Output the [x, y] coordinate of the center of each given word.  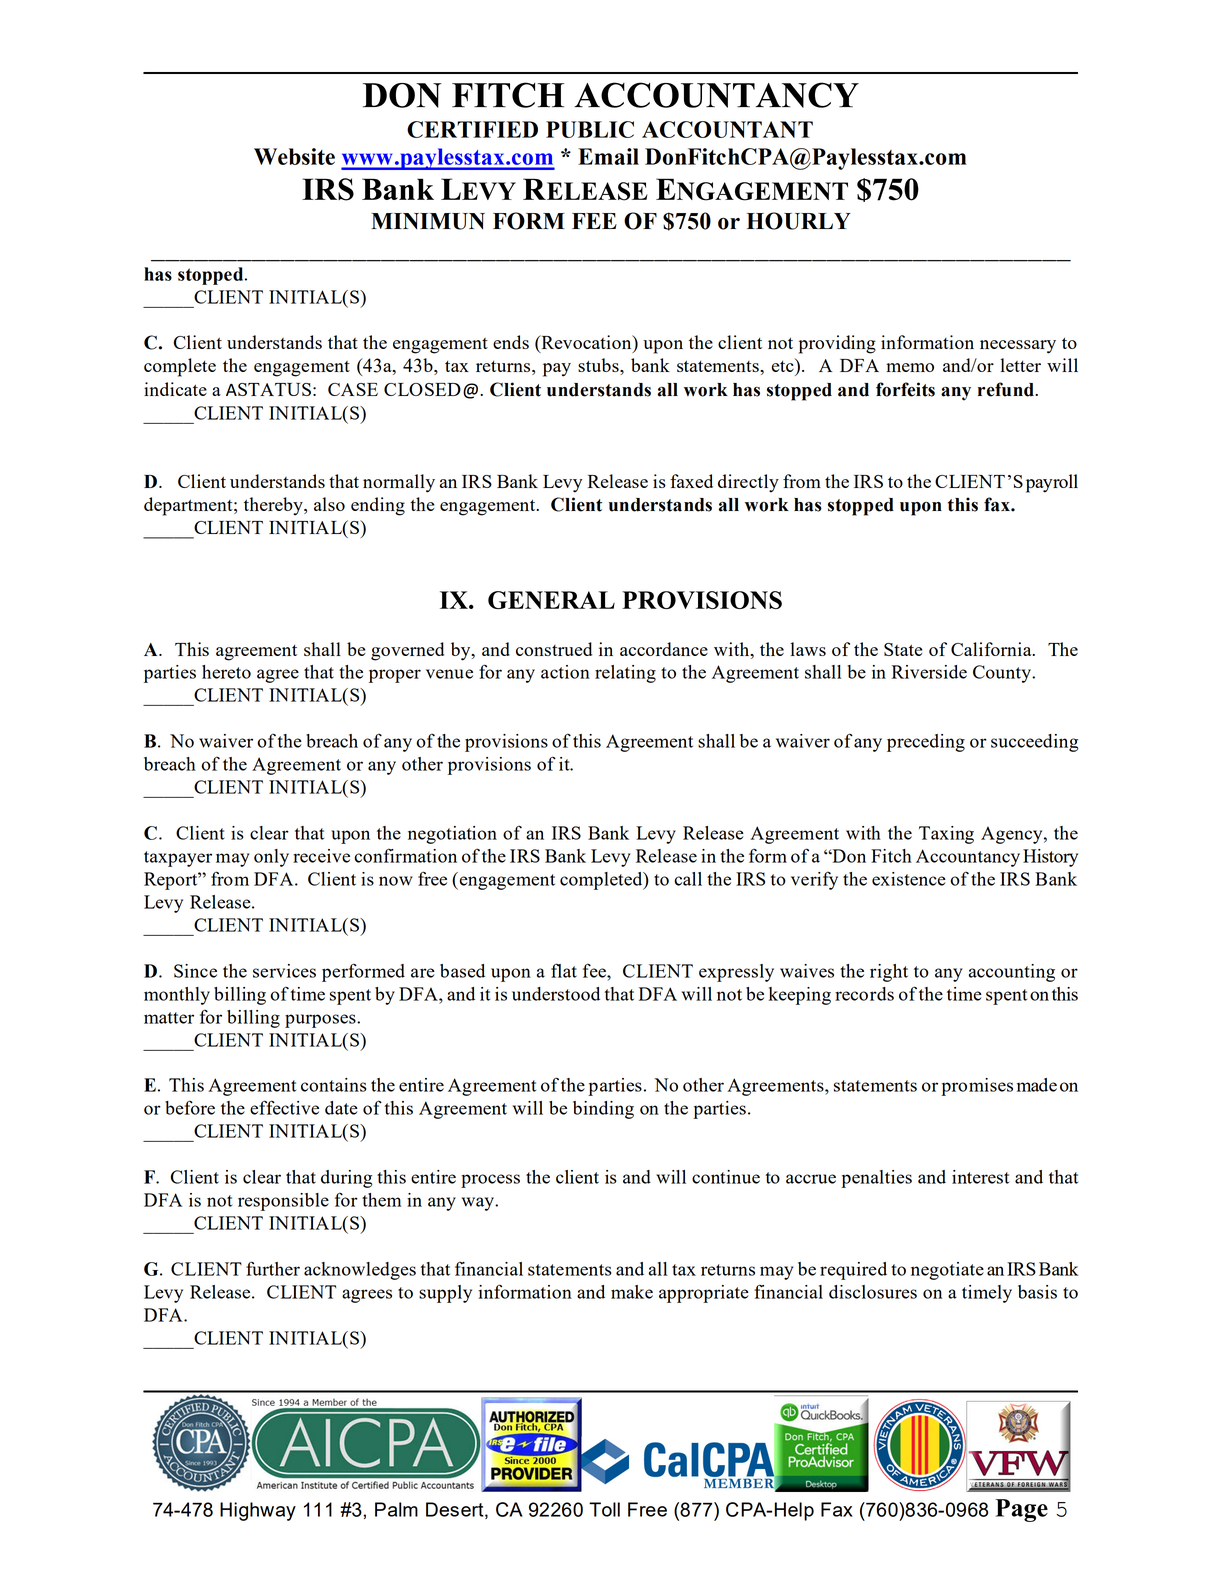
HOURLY [799, 221]
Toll [604, 1509]
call [688, 879]
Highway [258, 1511]
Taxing [946, 835]
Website [294, 156]
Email [608, 156]
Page [1021, 1510]
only [271, 858]
